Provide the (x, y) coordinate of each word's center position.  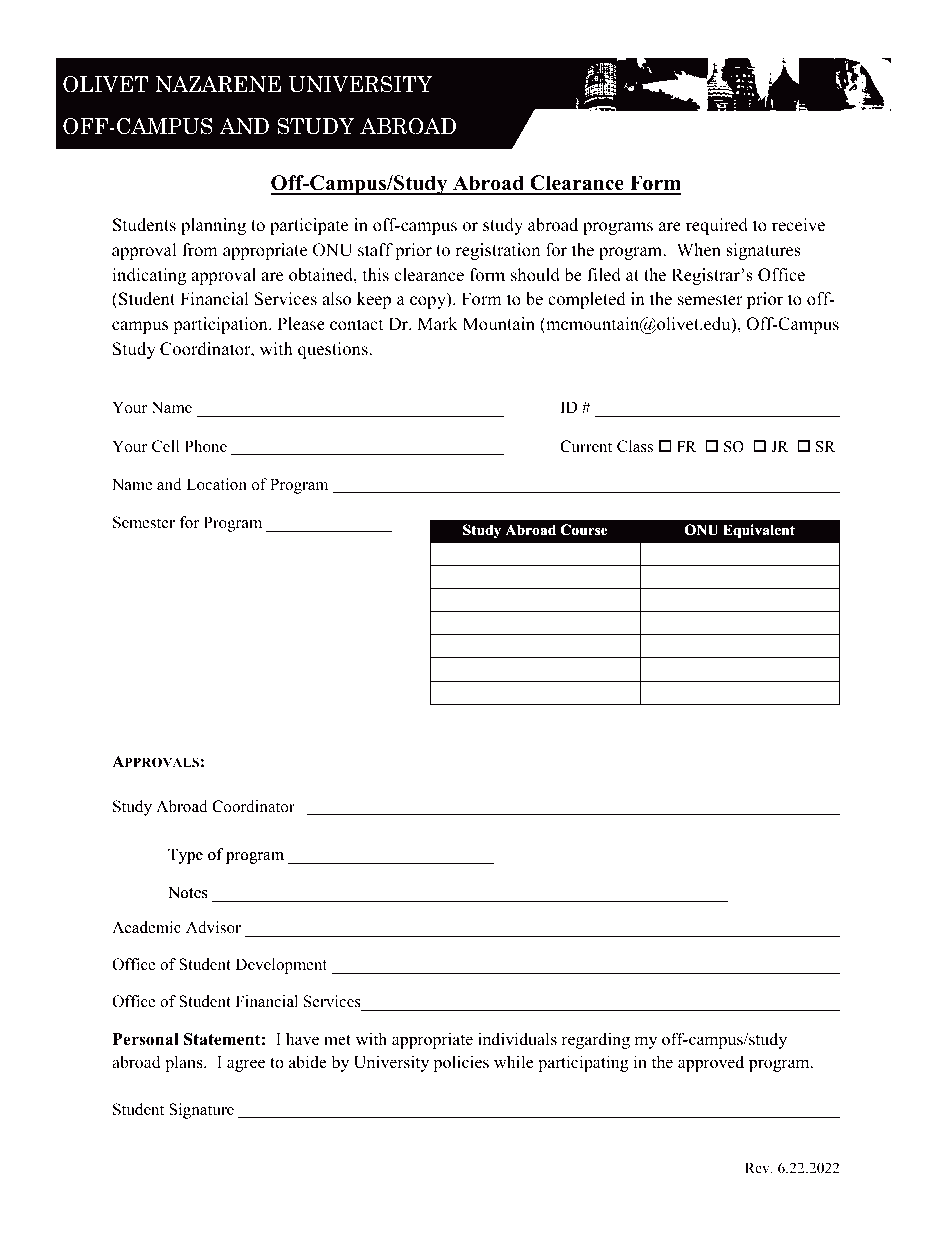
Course (584, 529)
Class (635, 446)
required (717, 226)
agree (246, 1065)
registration (497, 251)
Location (216, 484)
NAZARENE (218, 84)
